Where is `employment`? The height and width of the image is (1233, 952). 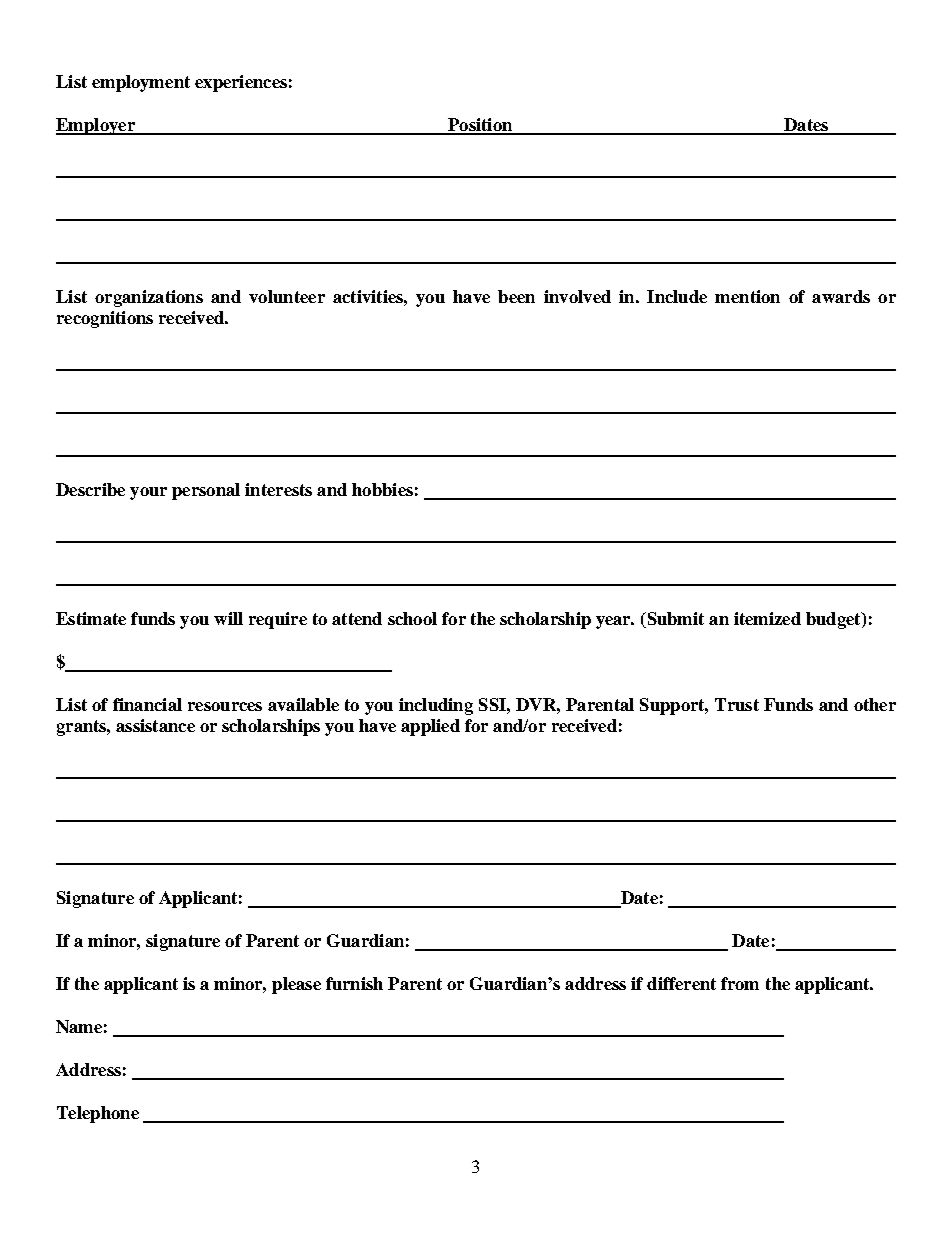
employment is located at coordinates (141, 83).
